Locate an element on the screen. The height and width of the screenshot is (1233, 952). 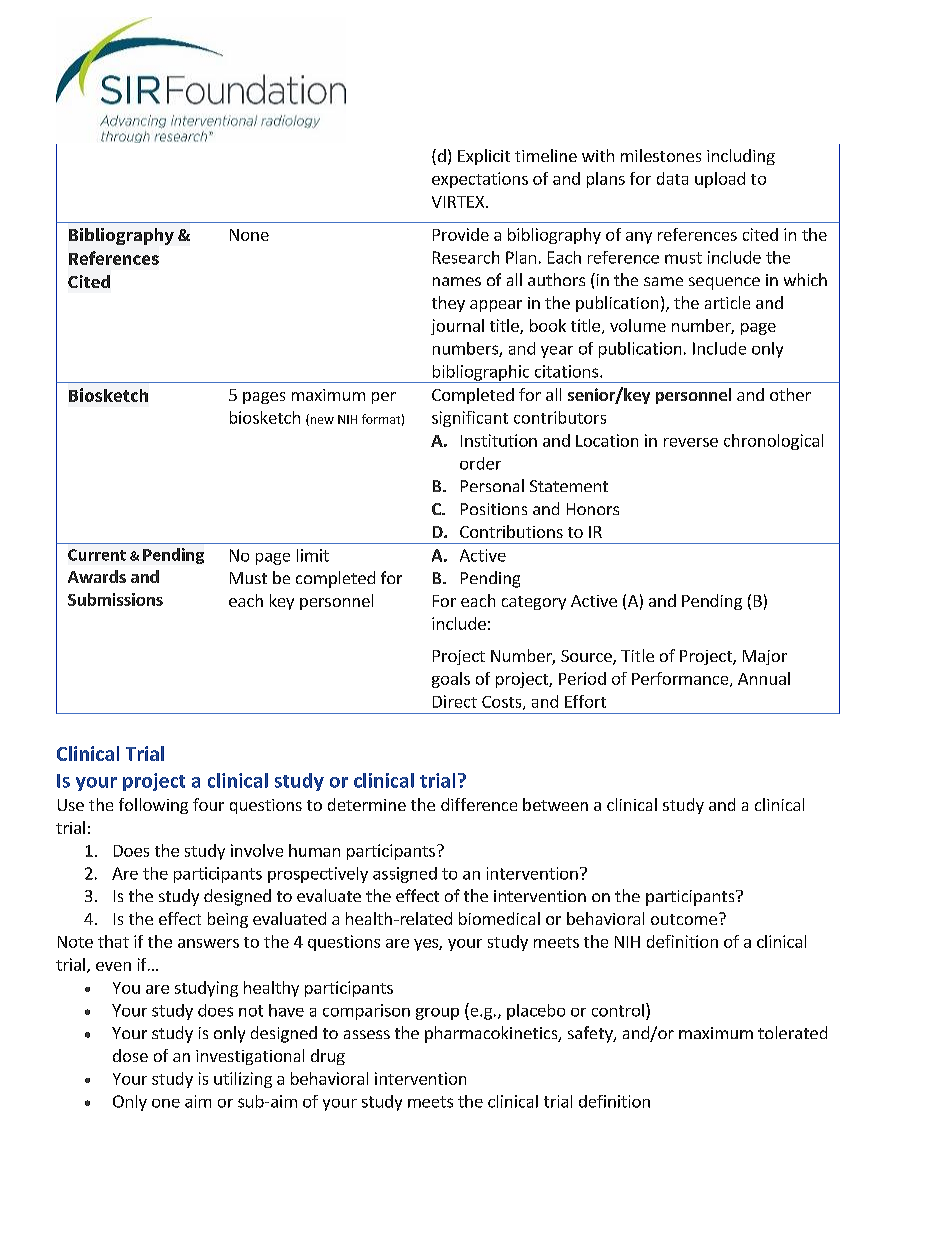
Current is located at coordinates (97, 555).
